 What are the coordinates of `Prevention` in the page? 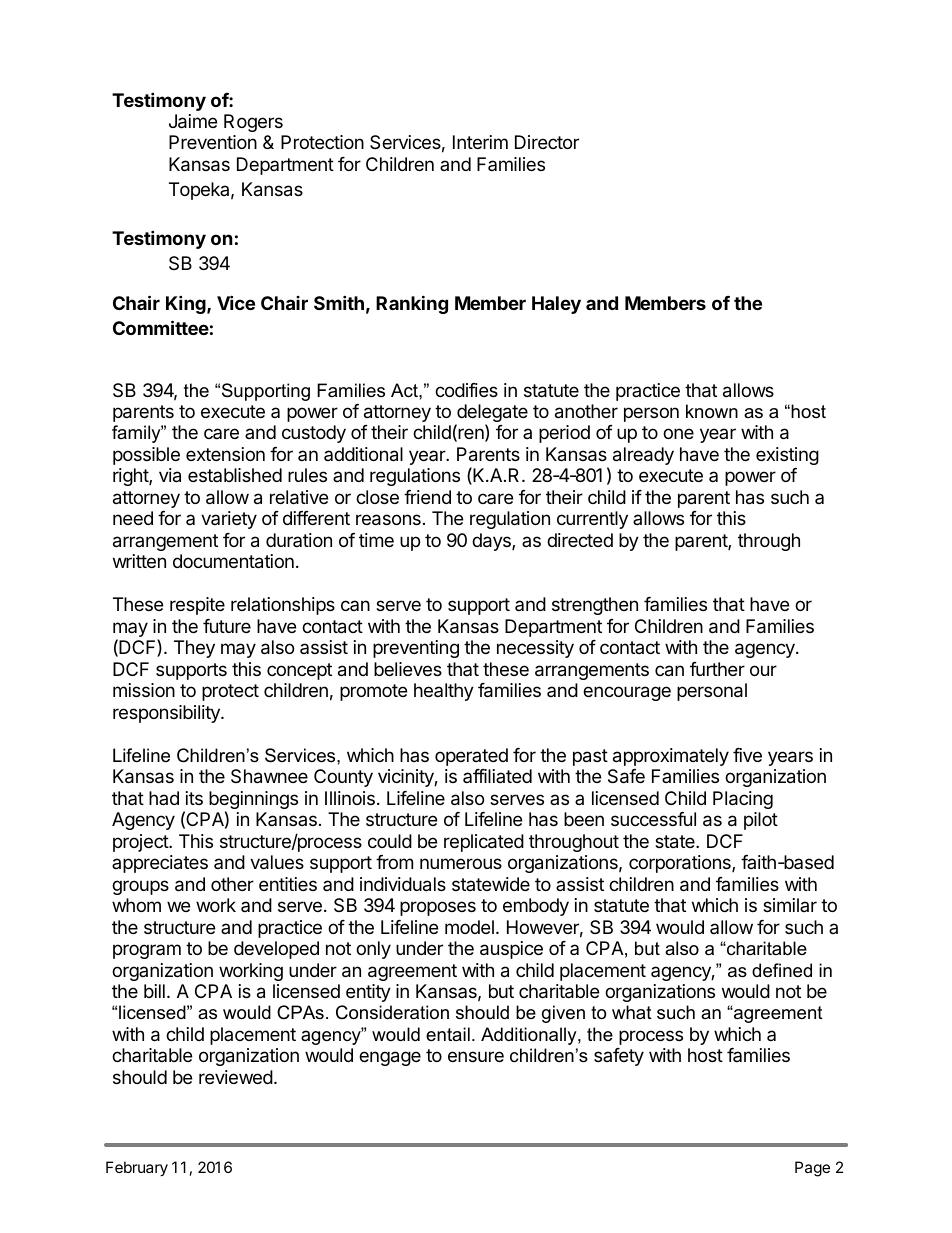 It's located at (213, 142).
